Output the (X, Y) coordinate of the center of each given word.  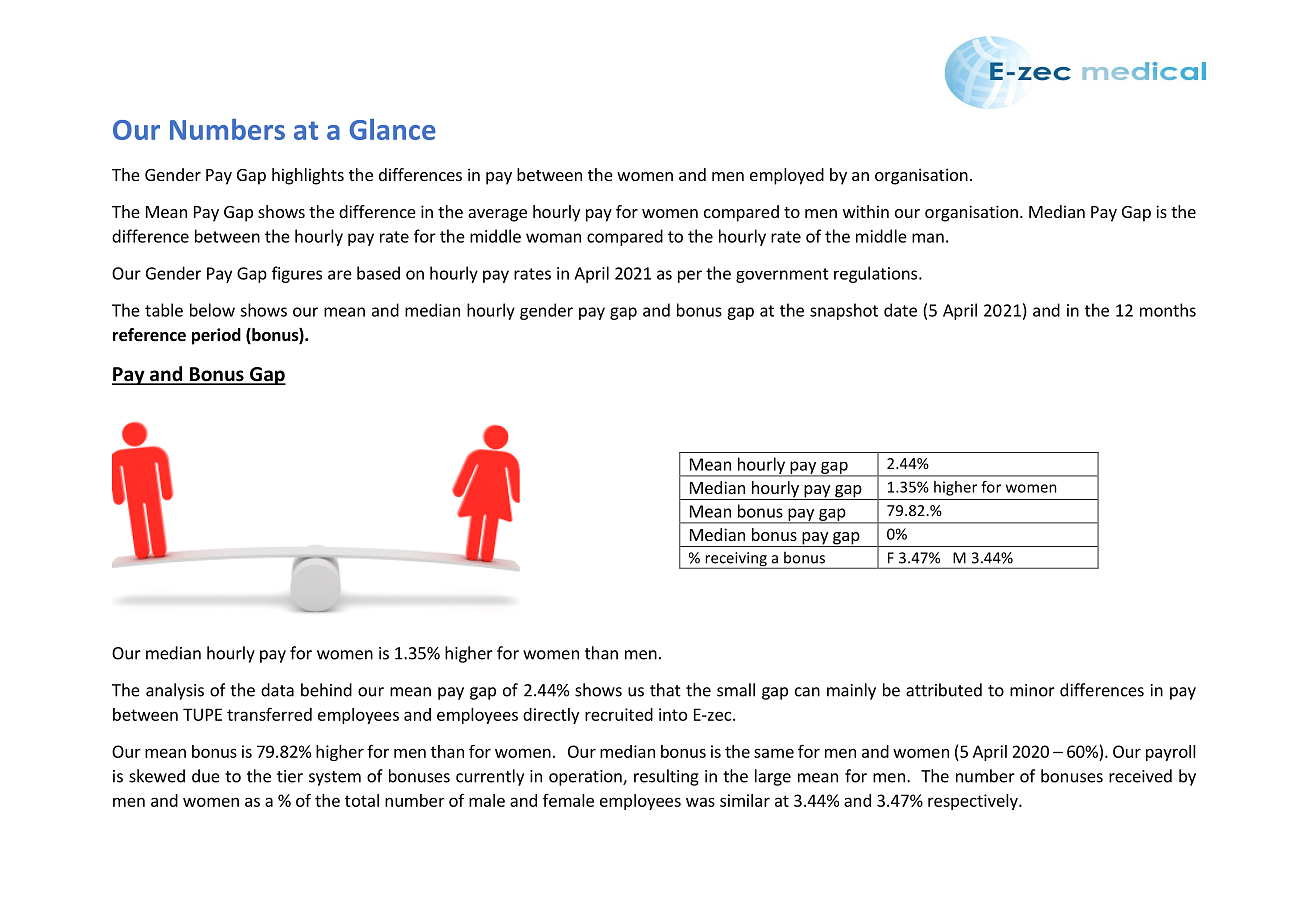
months (1168, 310)
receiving (736, 560)
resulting (666, 777)
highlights (308, 176)
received (1140, 776)
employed (787, 176)
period (216, 336)
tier (290, 776)
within (866, 211)
